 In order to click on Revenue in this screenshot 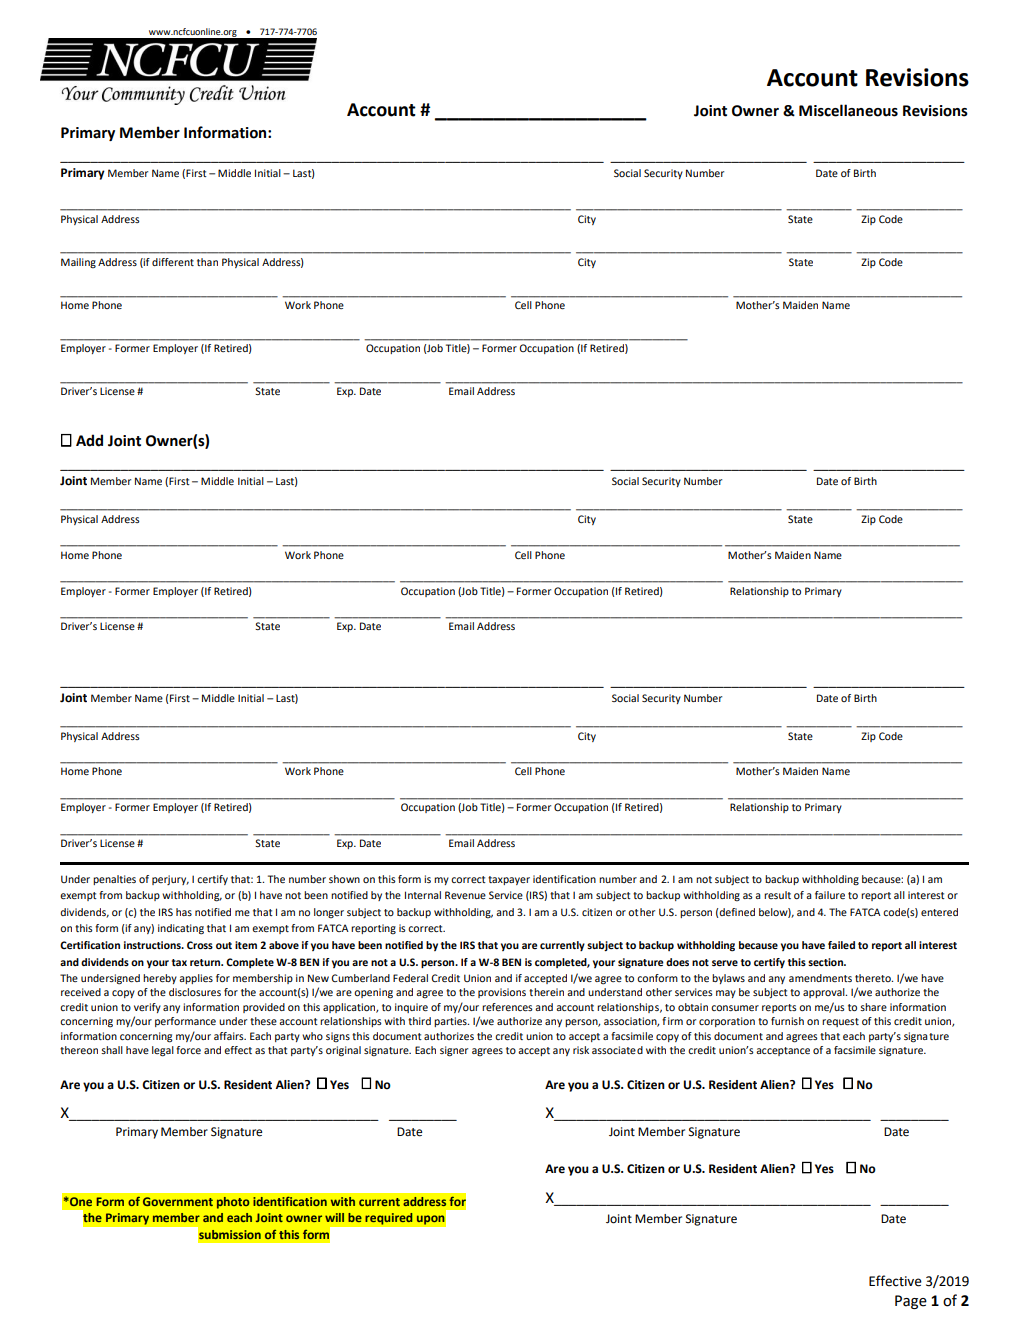, I will do `click(465, 895)`.
